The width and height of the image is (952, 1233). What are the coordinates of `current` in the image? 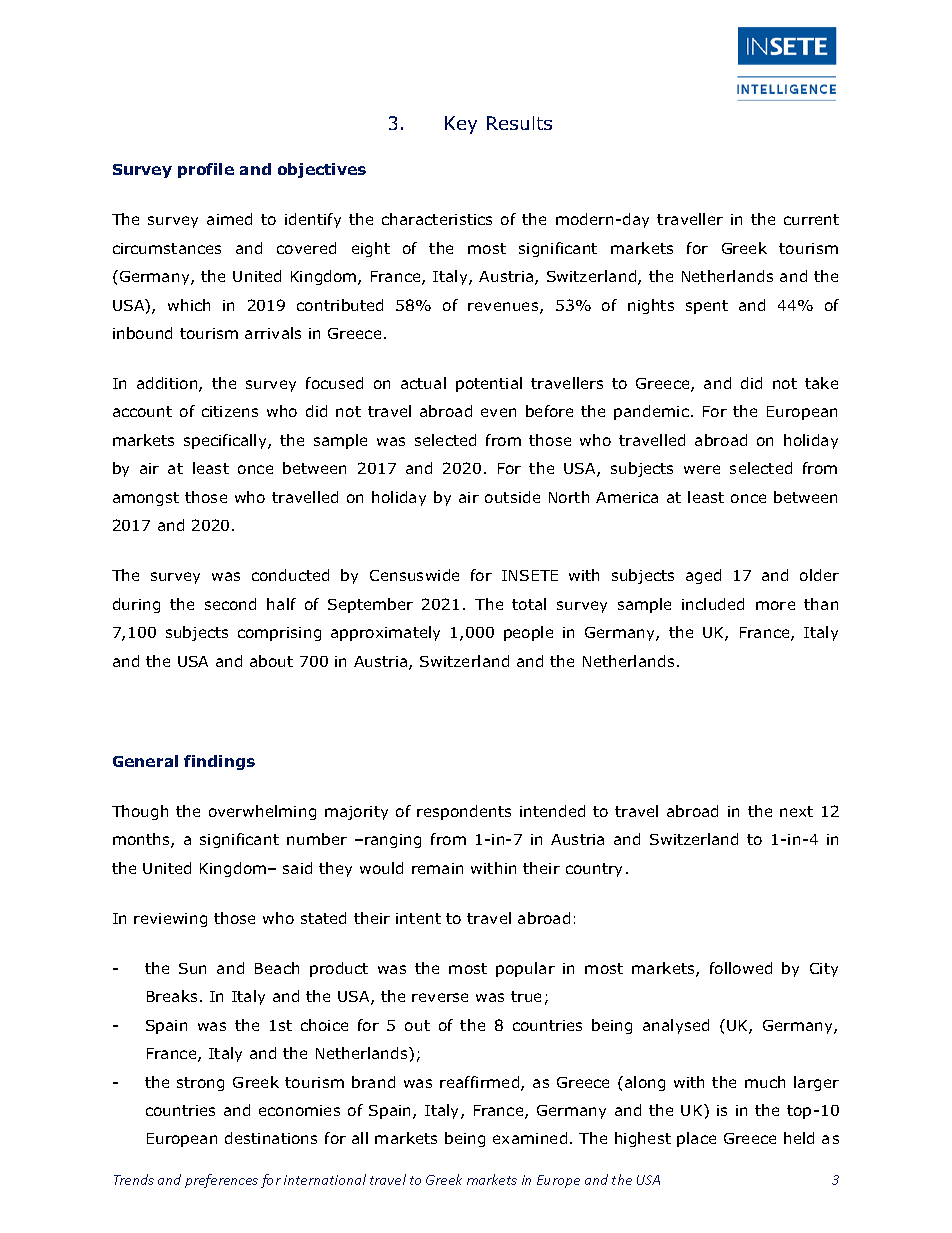 It's located at (811, 219).
